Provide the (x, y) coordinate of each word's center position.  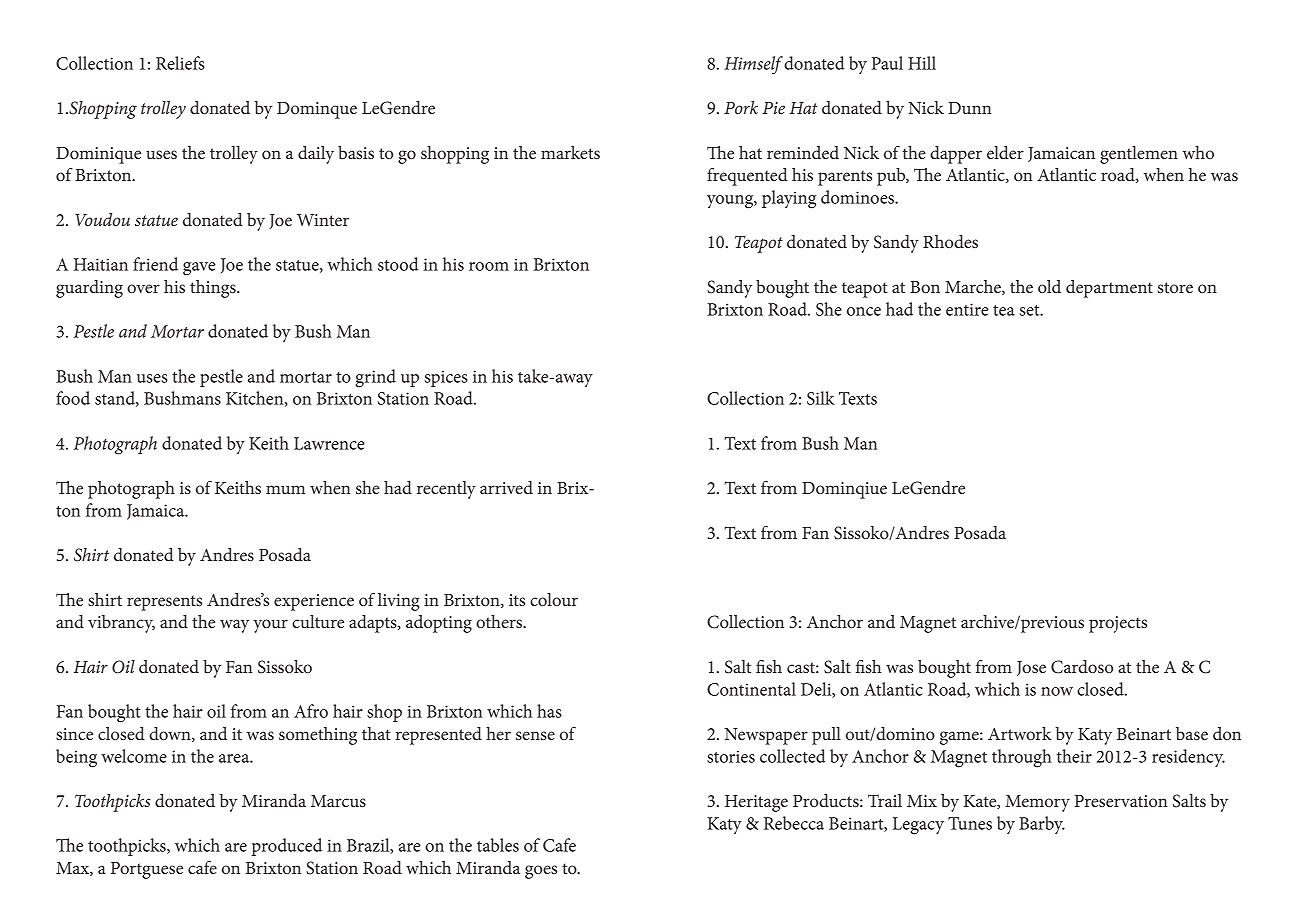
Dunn (970, 108)
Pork (741, 107)
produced (287, 847)
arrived (506, 487)
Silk (821, 398)
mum (285, 489)
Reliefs (180, 63)
